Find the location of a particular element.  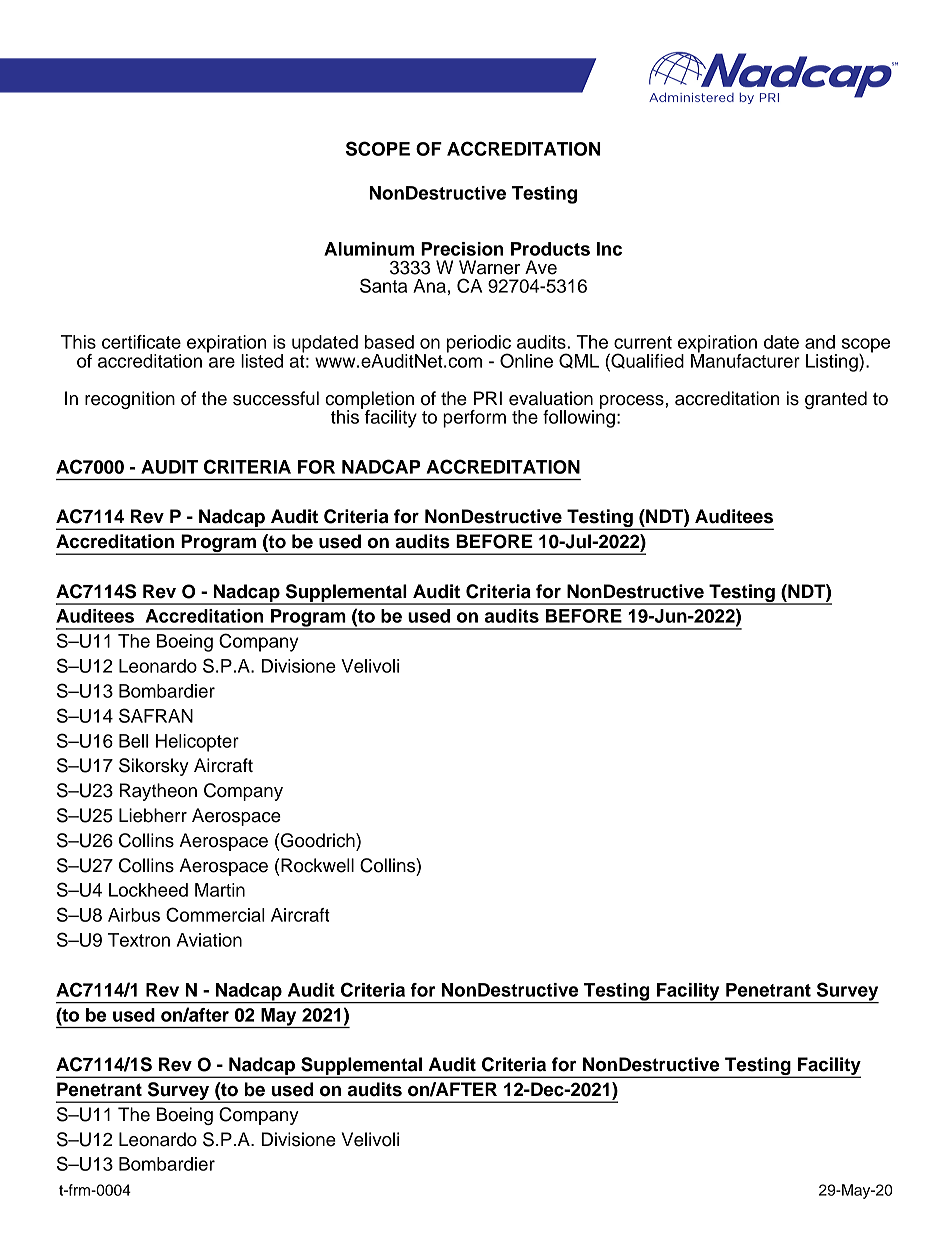

Warner is located at coordinates (489, 267).
